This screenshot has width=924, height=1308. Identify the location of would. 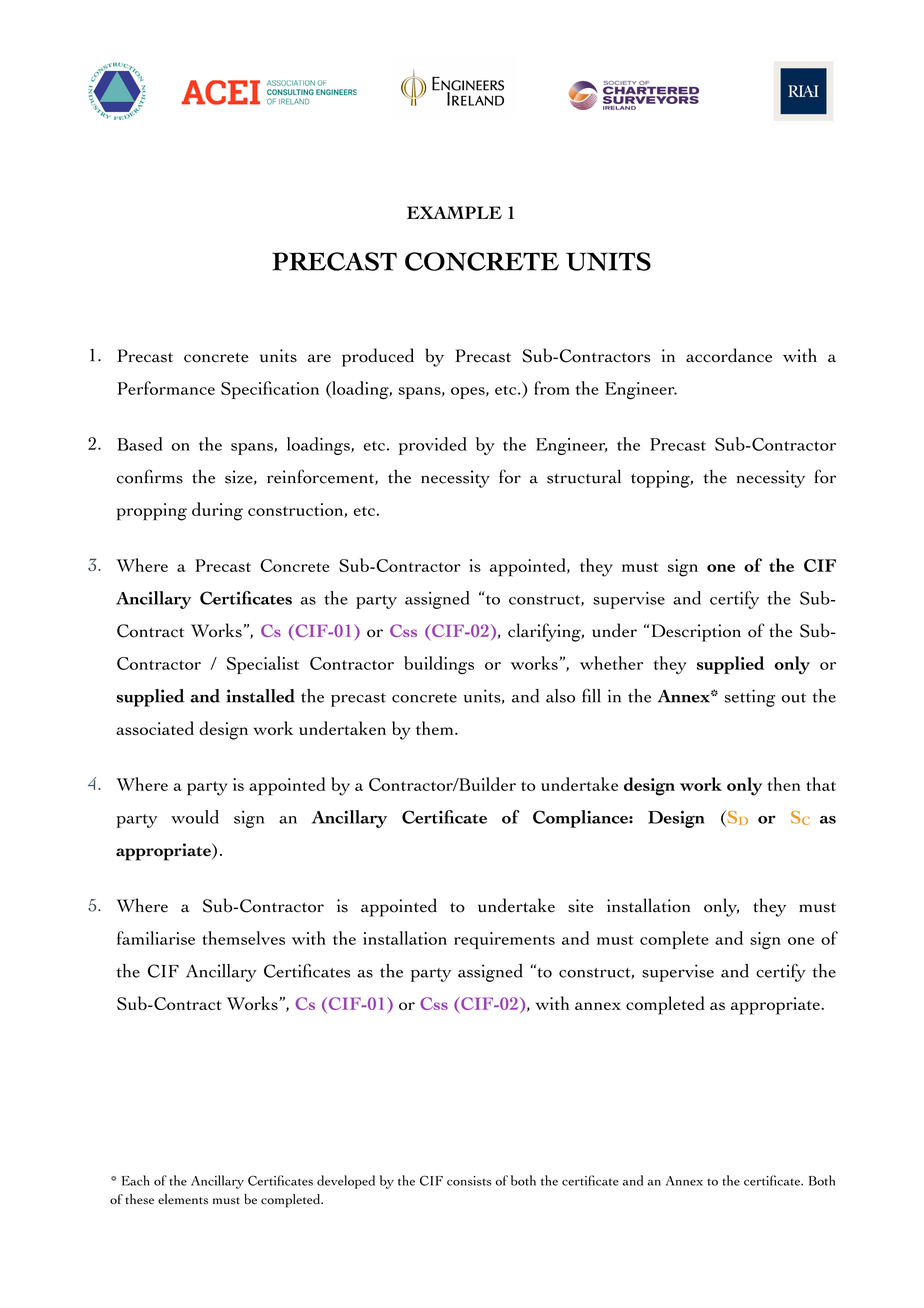
(195, 817).
